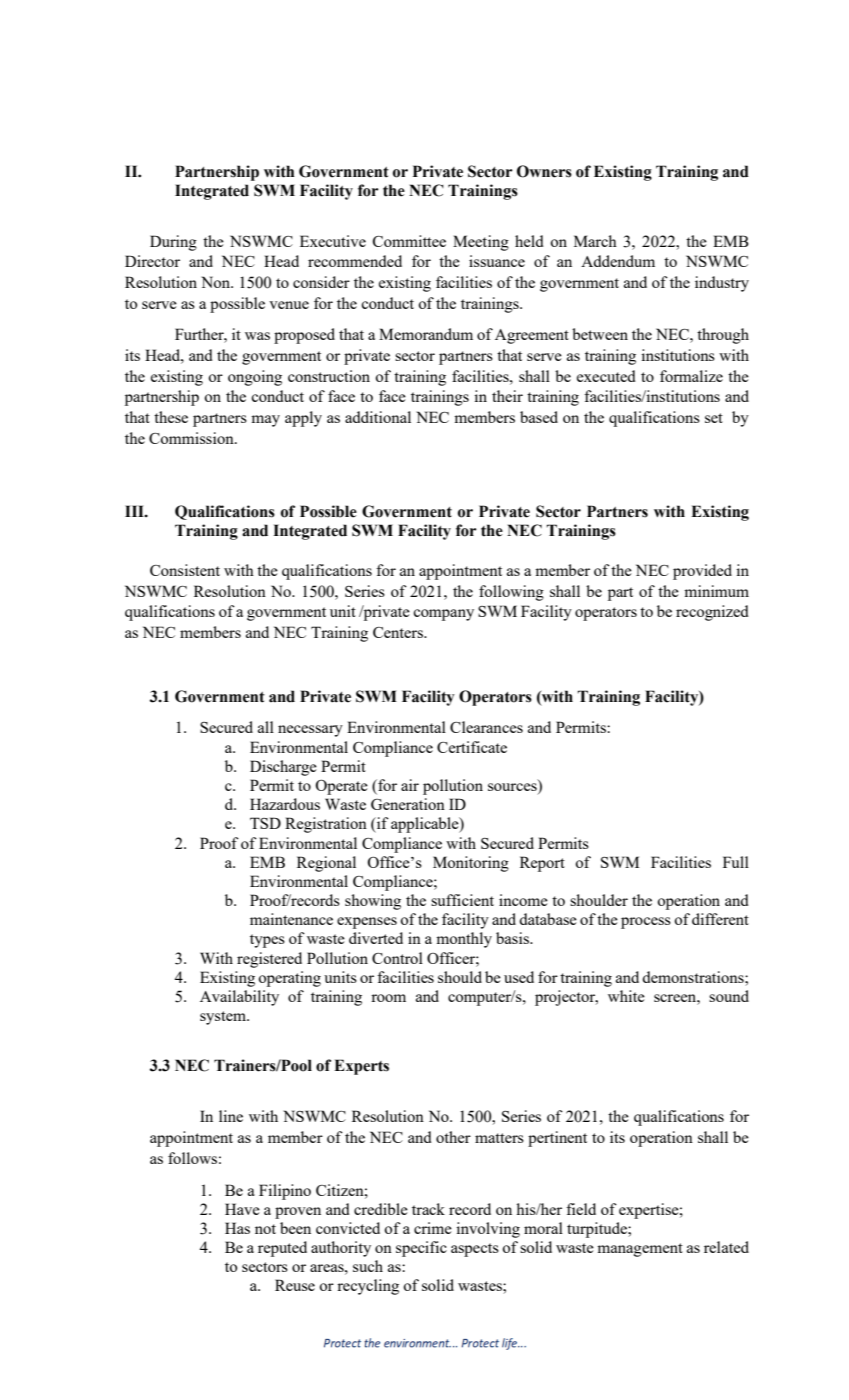 The image size is (849, 1400). Describe the element at coordinates (173, 243) in the screenshot. I see `During` at that location.
